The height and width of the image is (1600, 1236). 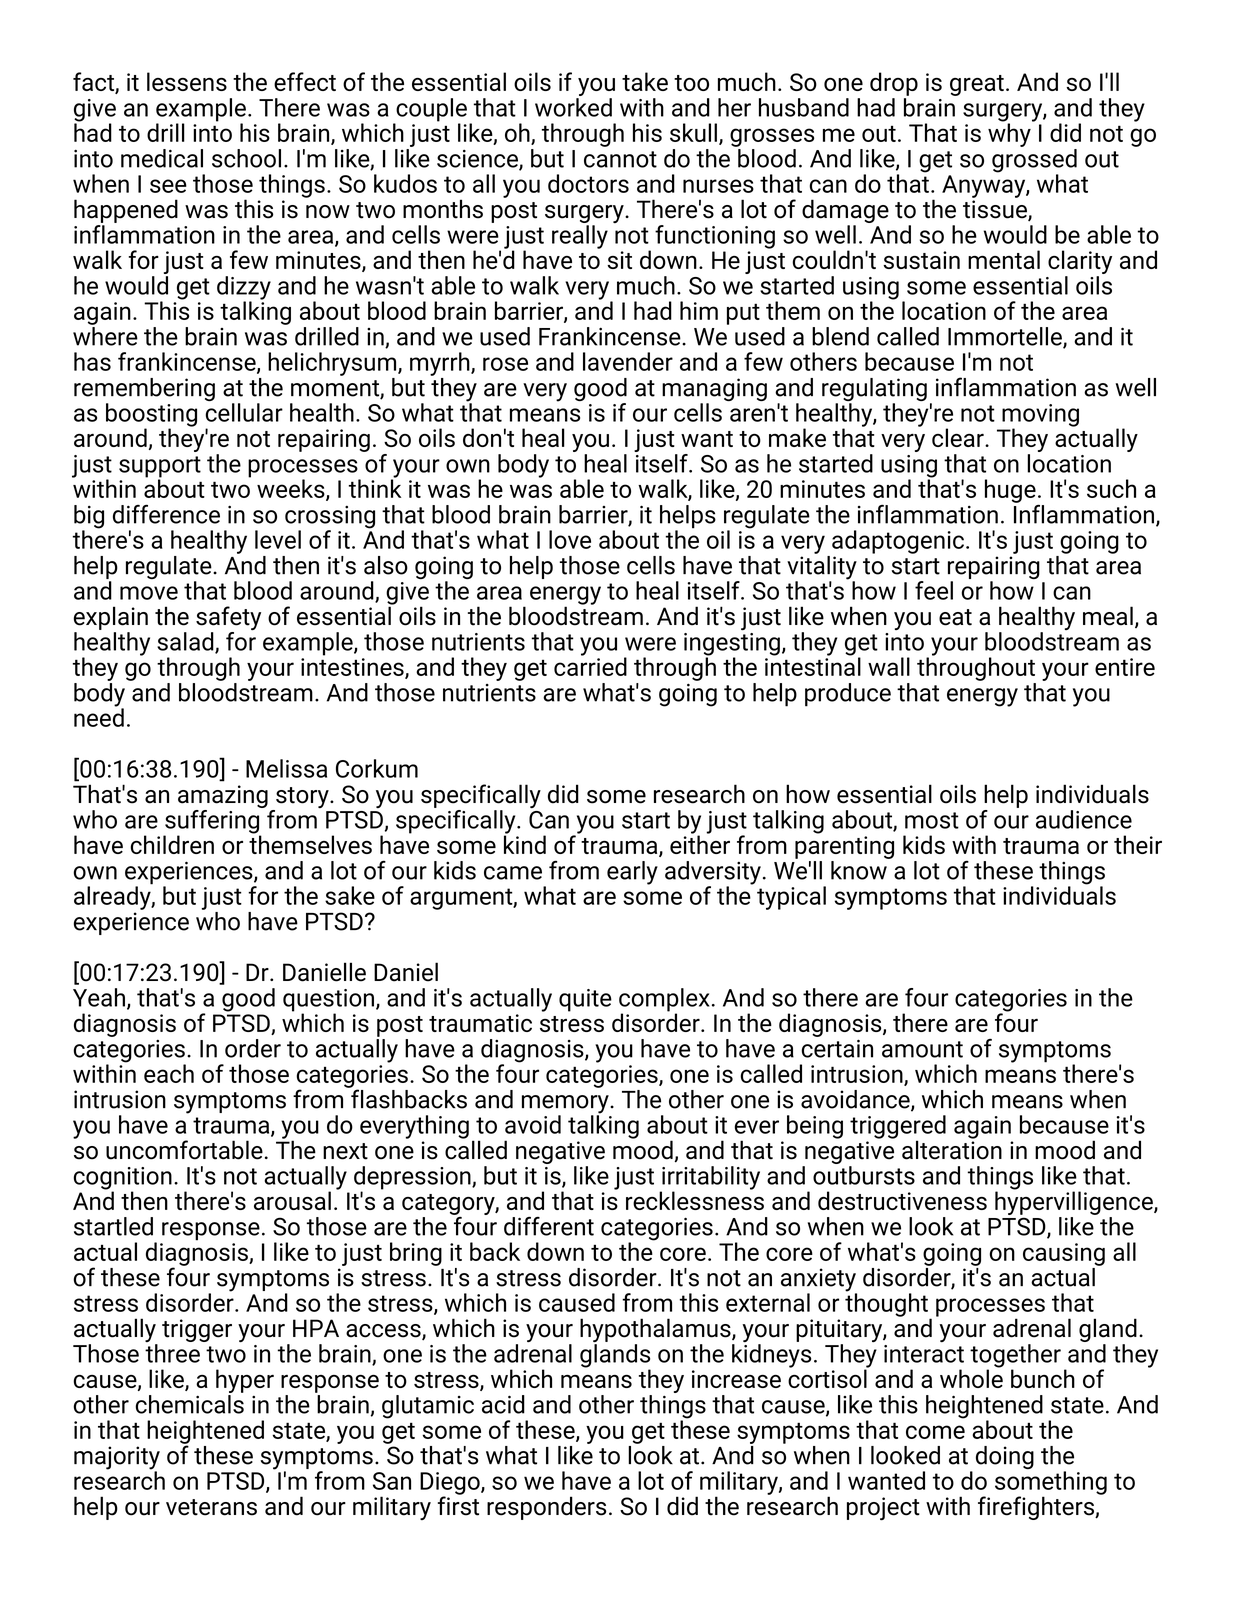 I want to click on amazing, so click(x=223, y=796).
